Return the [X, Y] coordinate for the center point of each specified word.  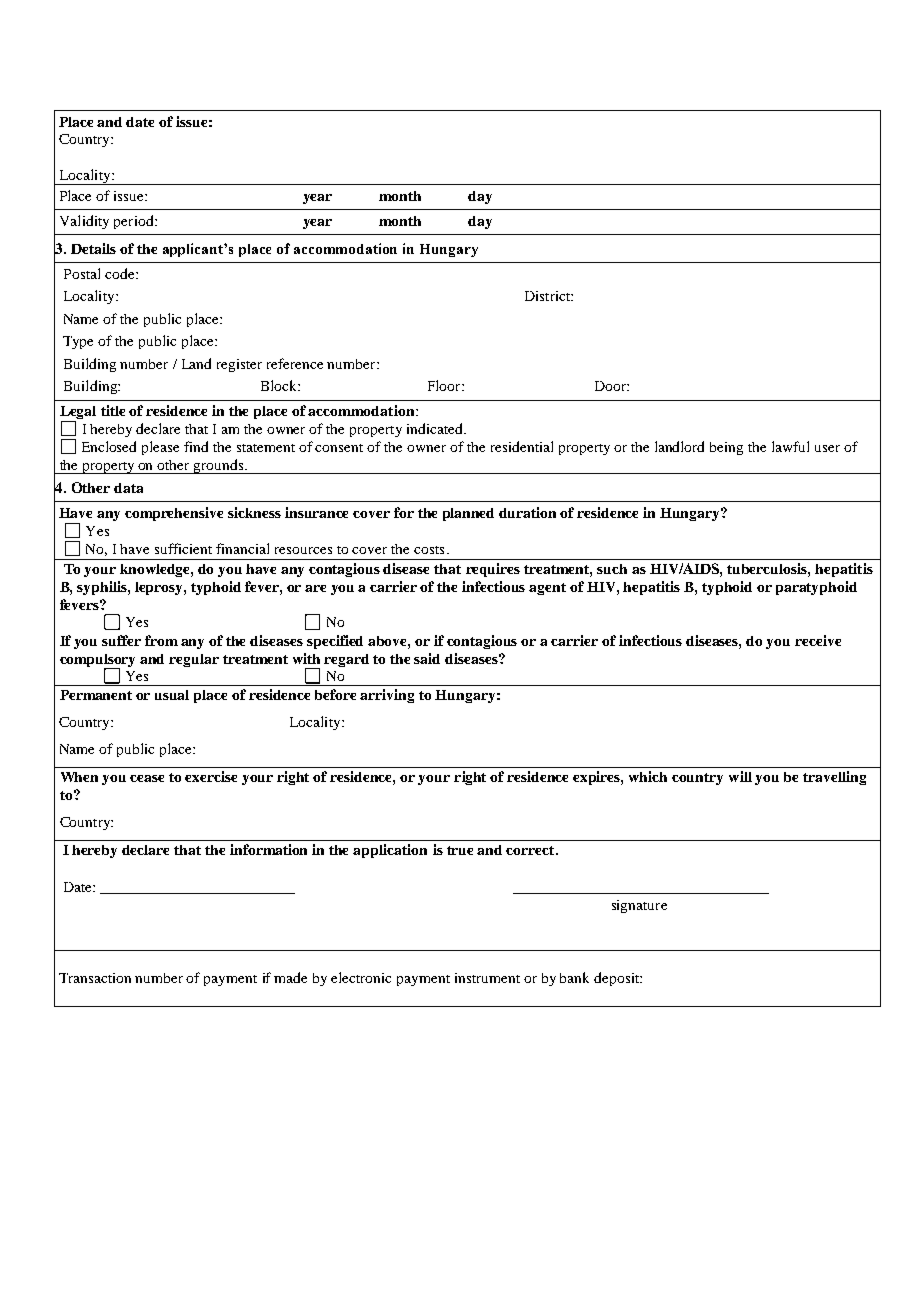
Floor [445, 385]
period [135, 222]
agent [547, 589]
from [161, 640]
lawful [790, 446]
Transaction [95, 978]
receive [818, 640]
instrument [487, 978]
